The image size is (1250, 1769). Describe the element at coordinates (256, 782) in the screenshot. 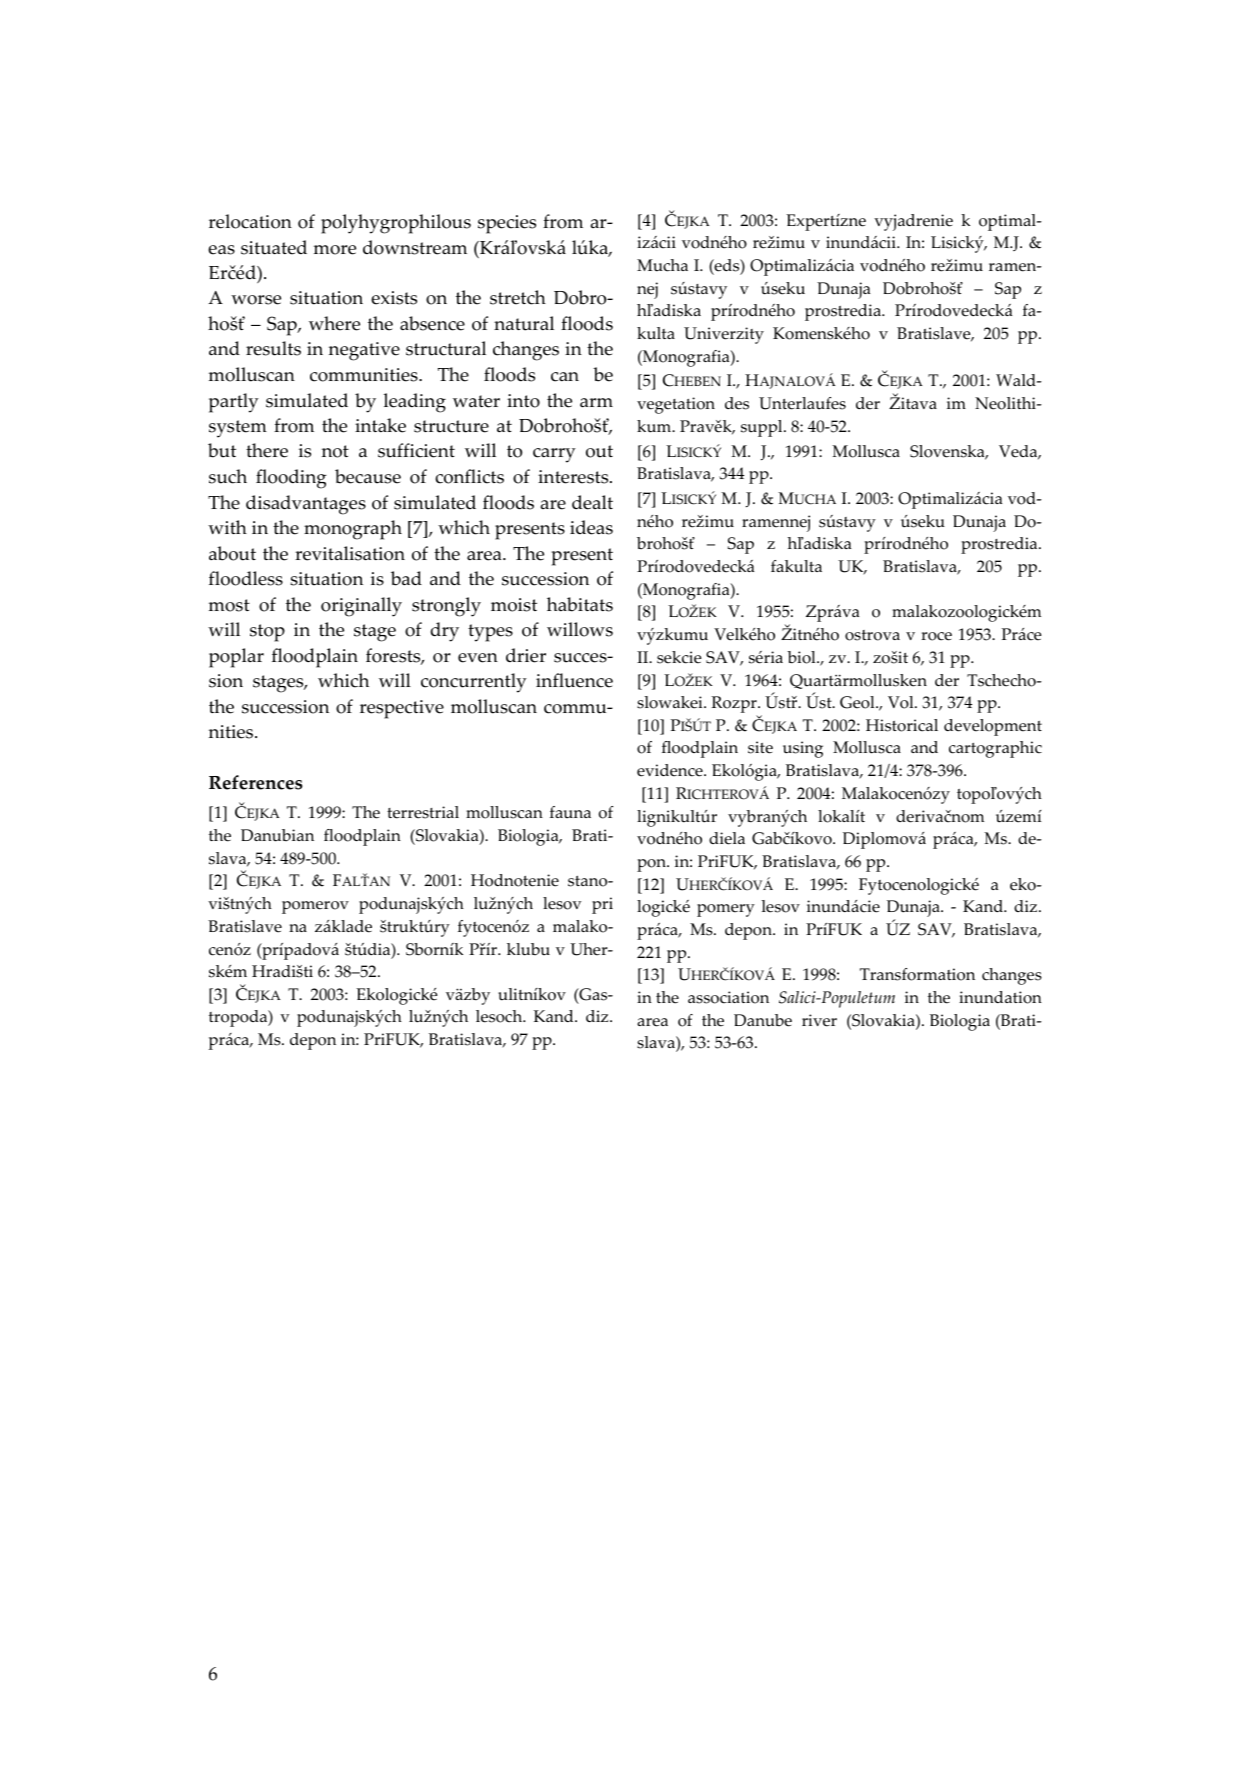

I see `References` at that location.
